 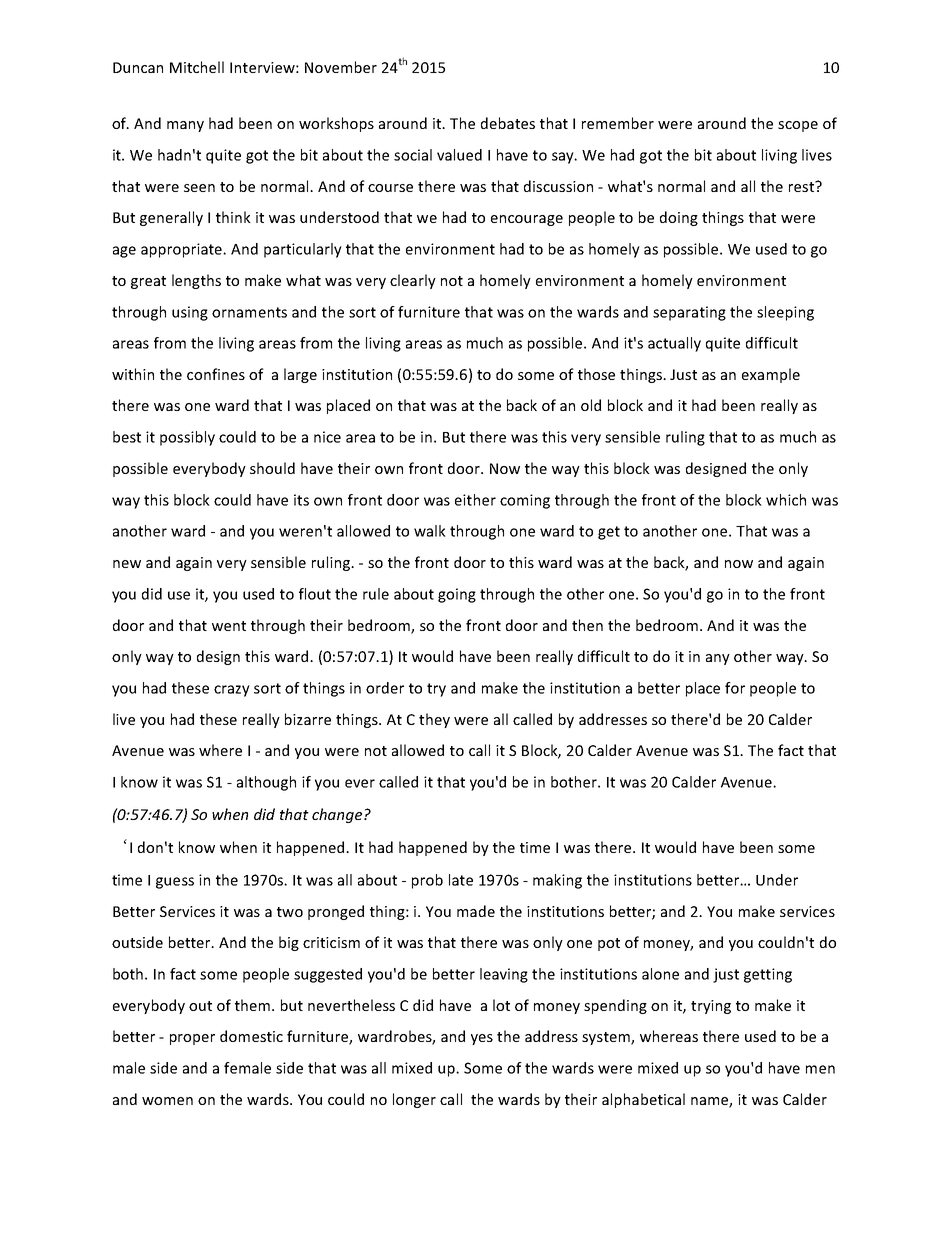 I want to click on debates, so click(x=508, y=123).
